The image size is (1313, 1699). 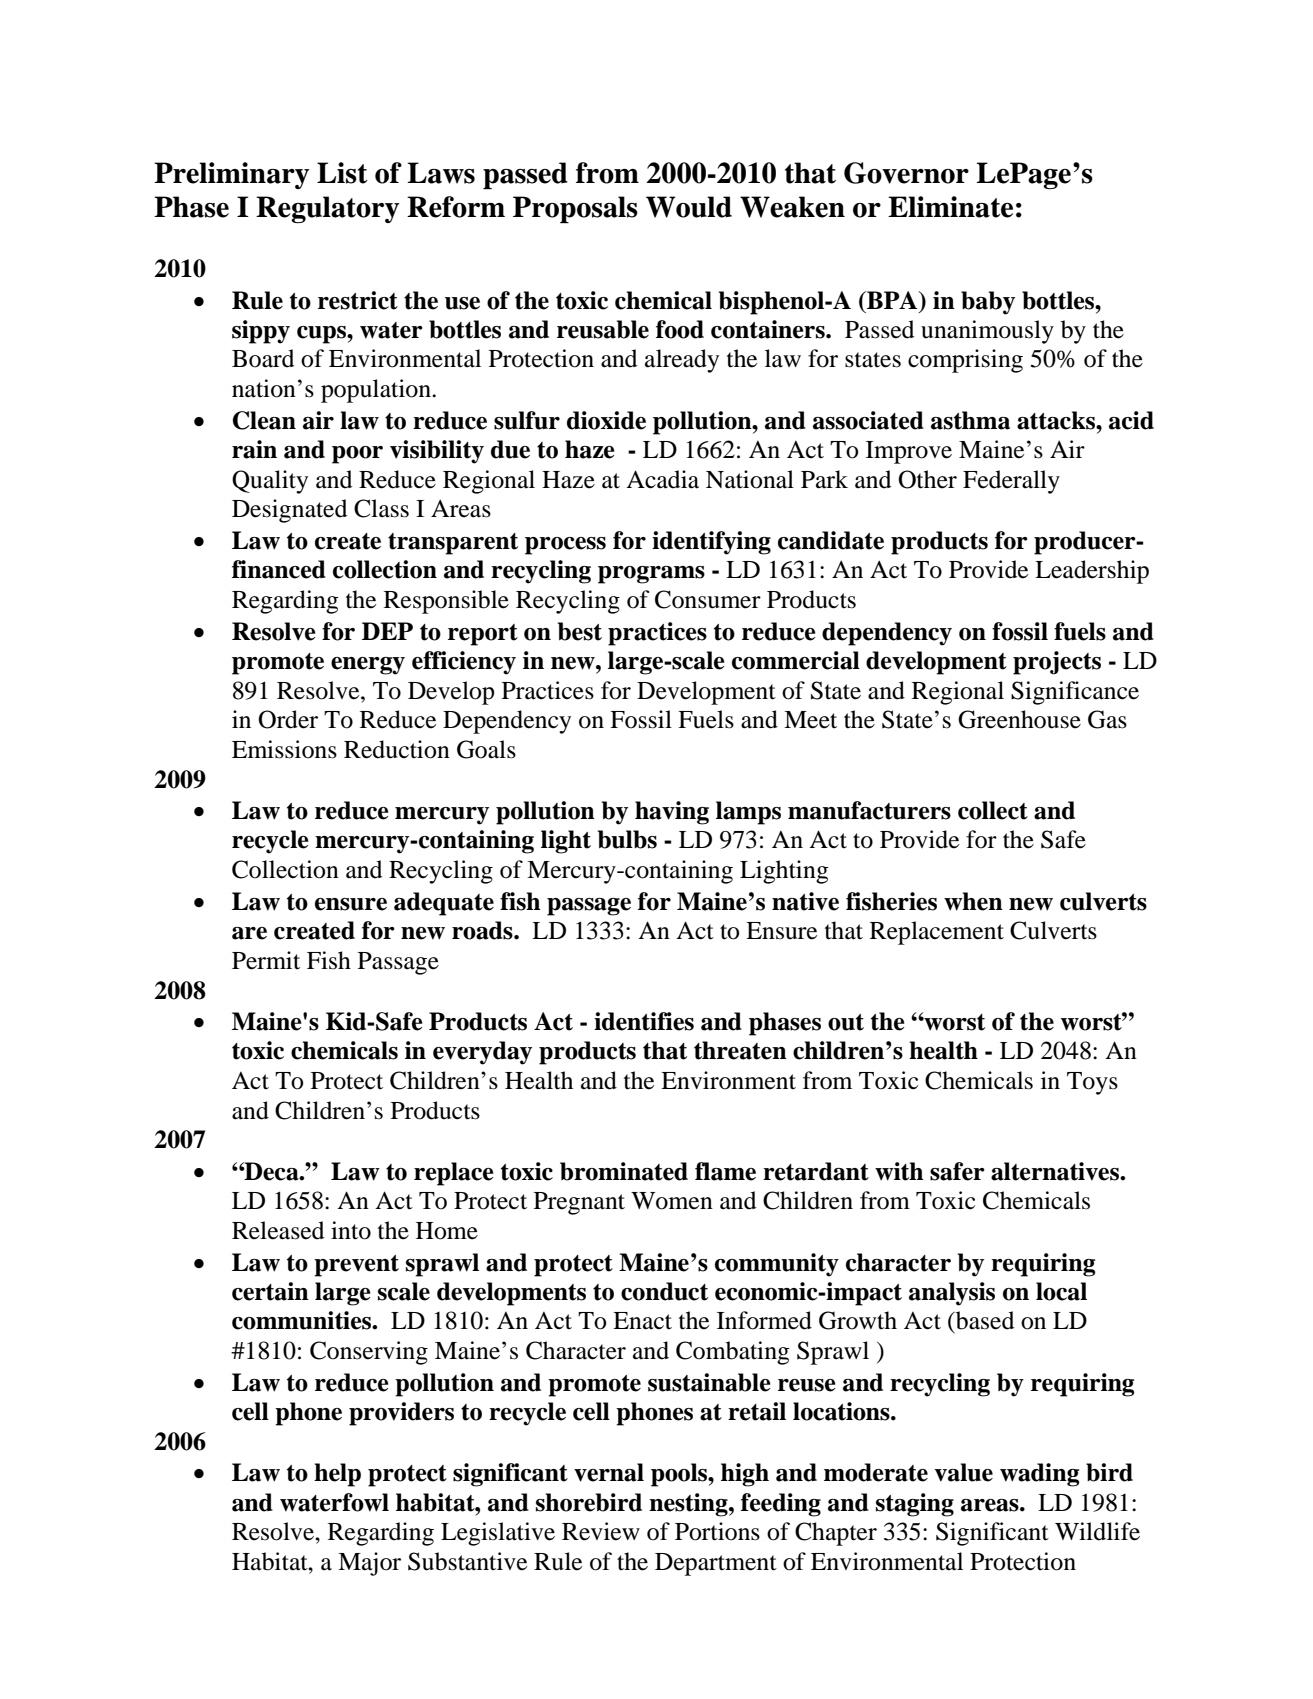 I want to click on Regulatory, so click(x=327, y=209).
